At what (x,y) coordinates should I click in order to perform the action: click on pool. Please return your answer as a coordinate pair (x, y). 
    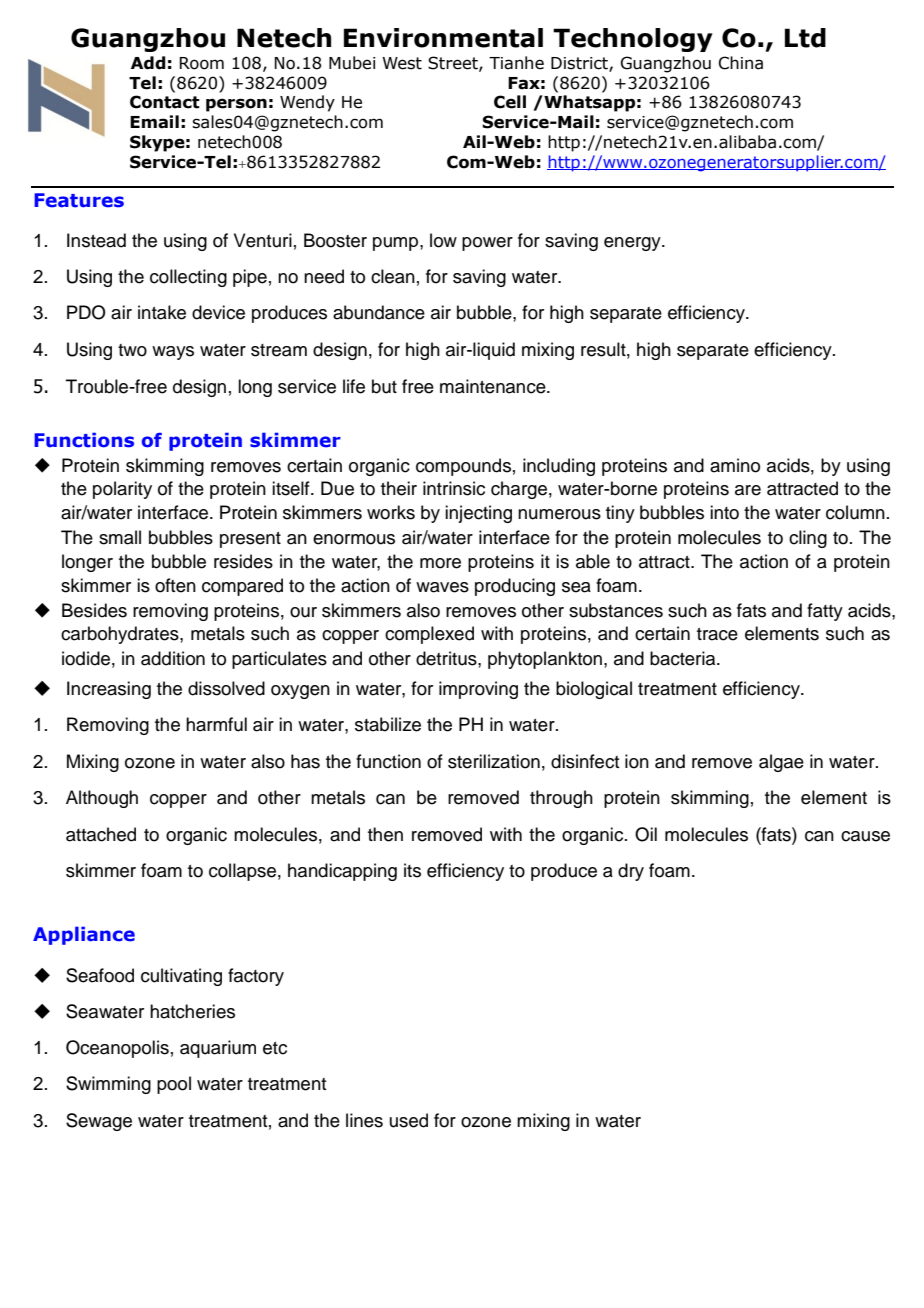
    Looking at the image, I should click on (174, 1085).
